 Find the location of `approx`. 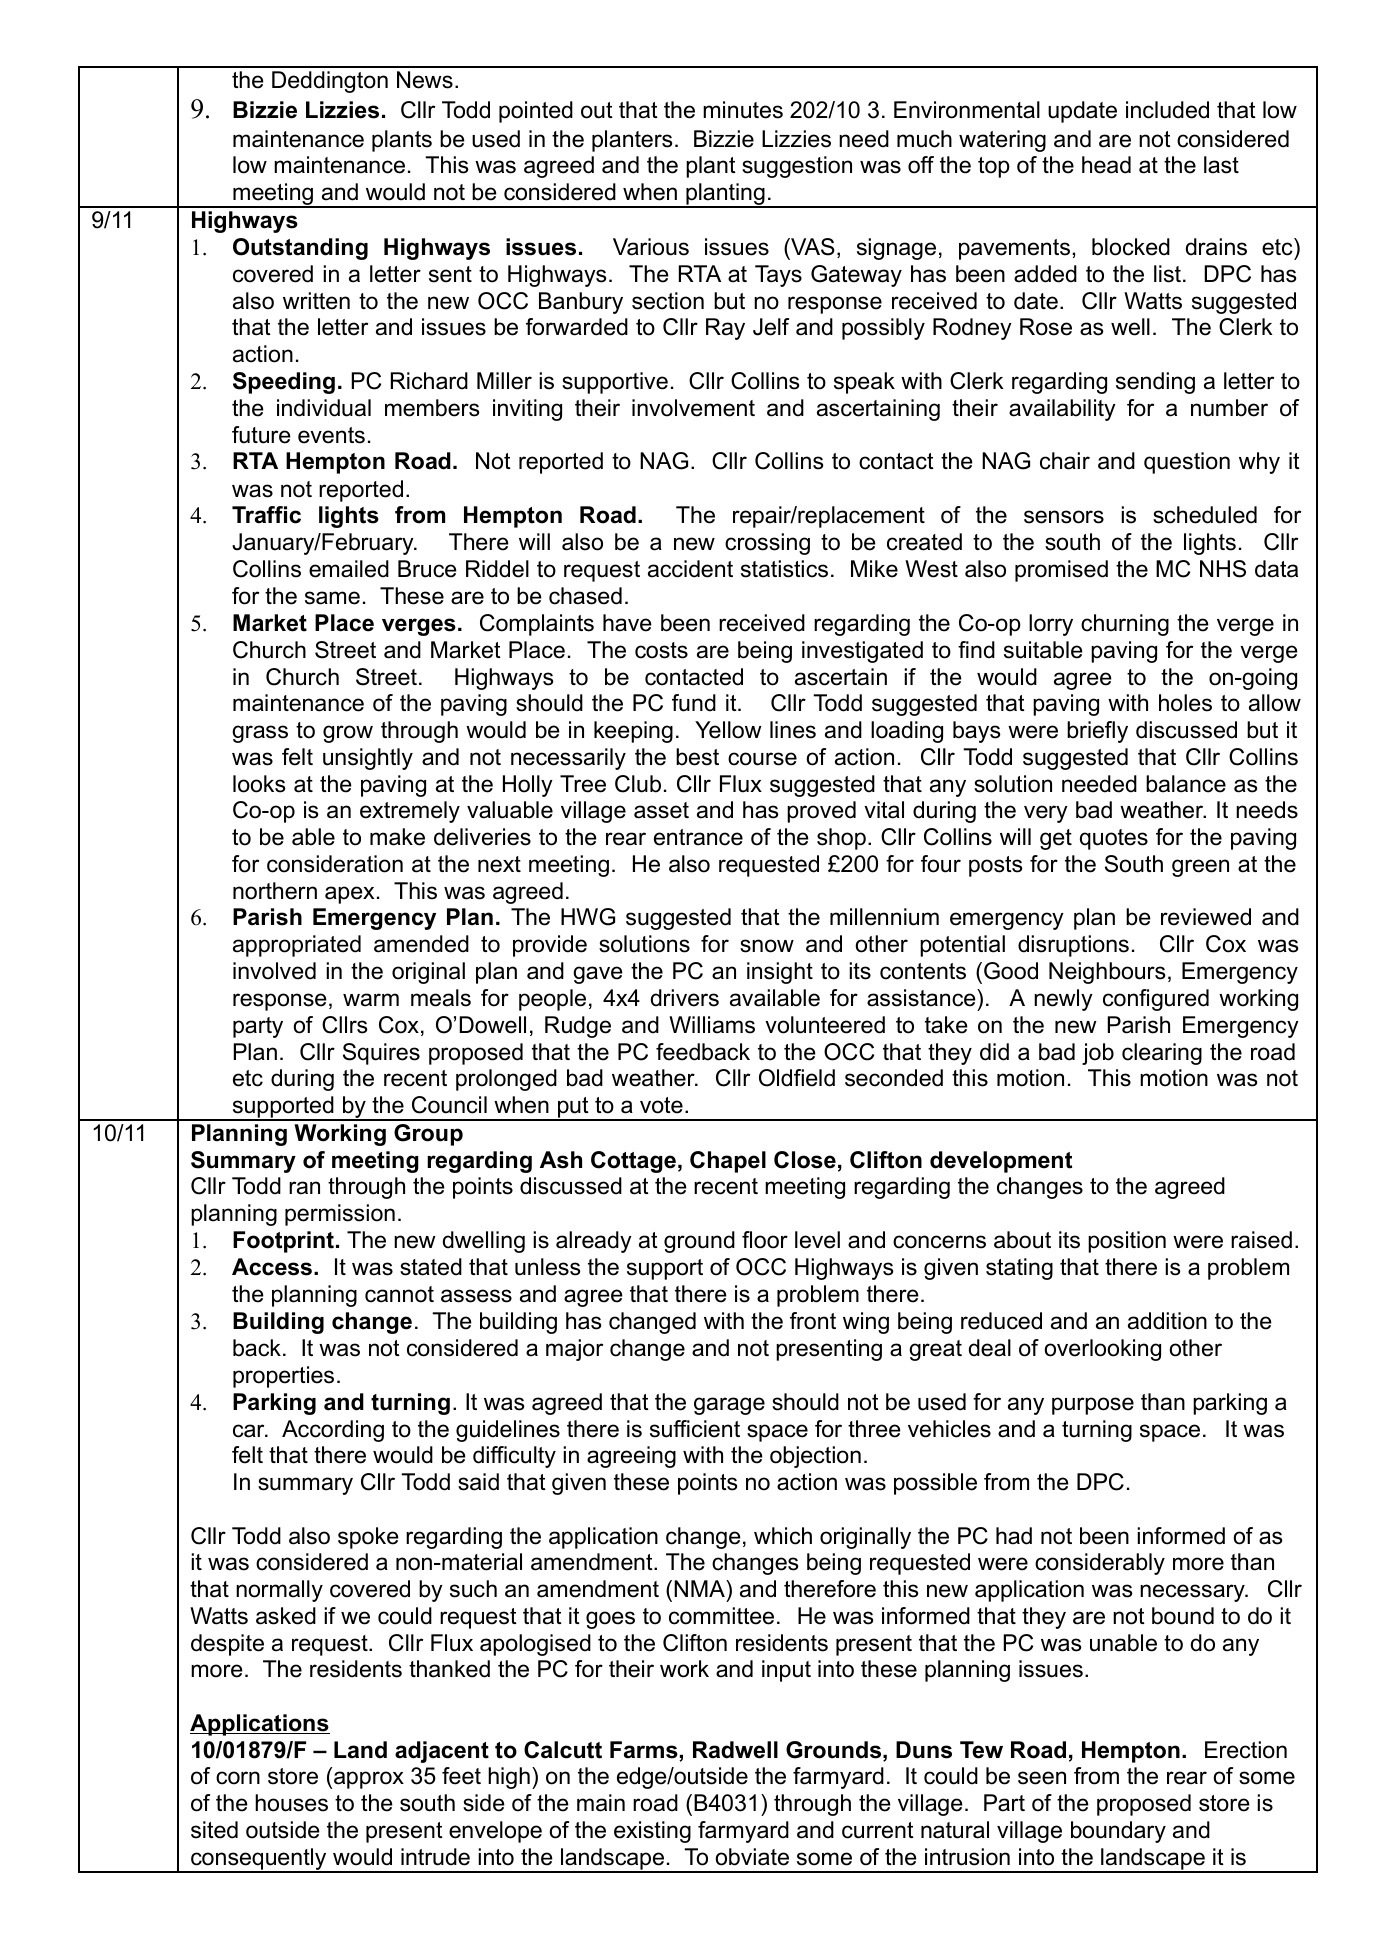

approx is located at coordinates (369, 1780).
